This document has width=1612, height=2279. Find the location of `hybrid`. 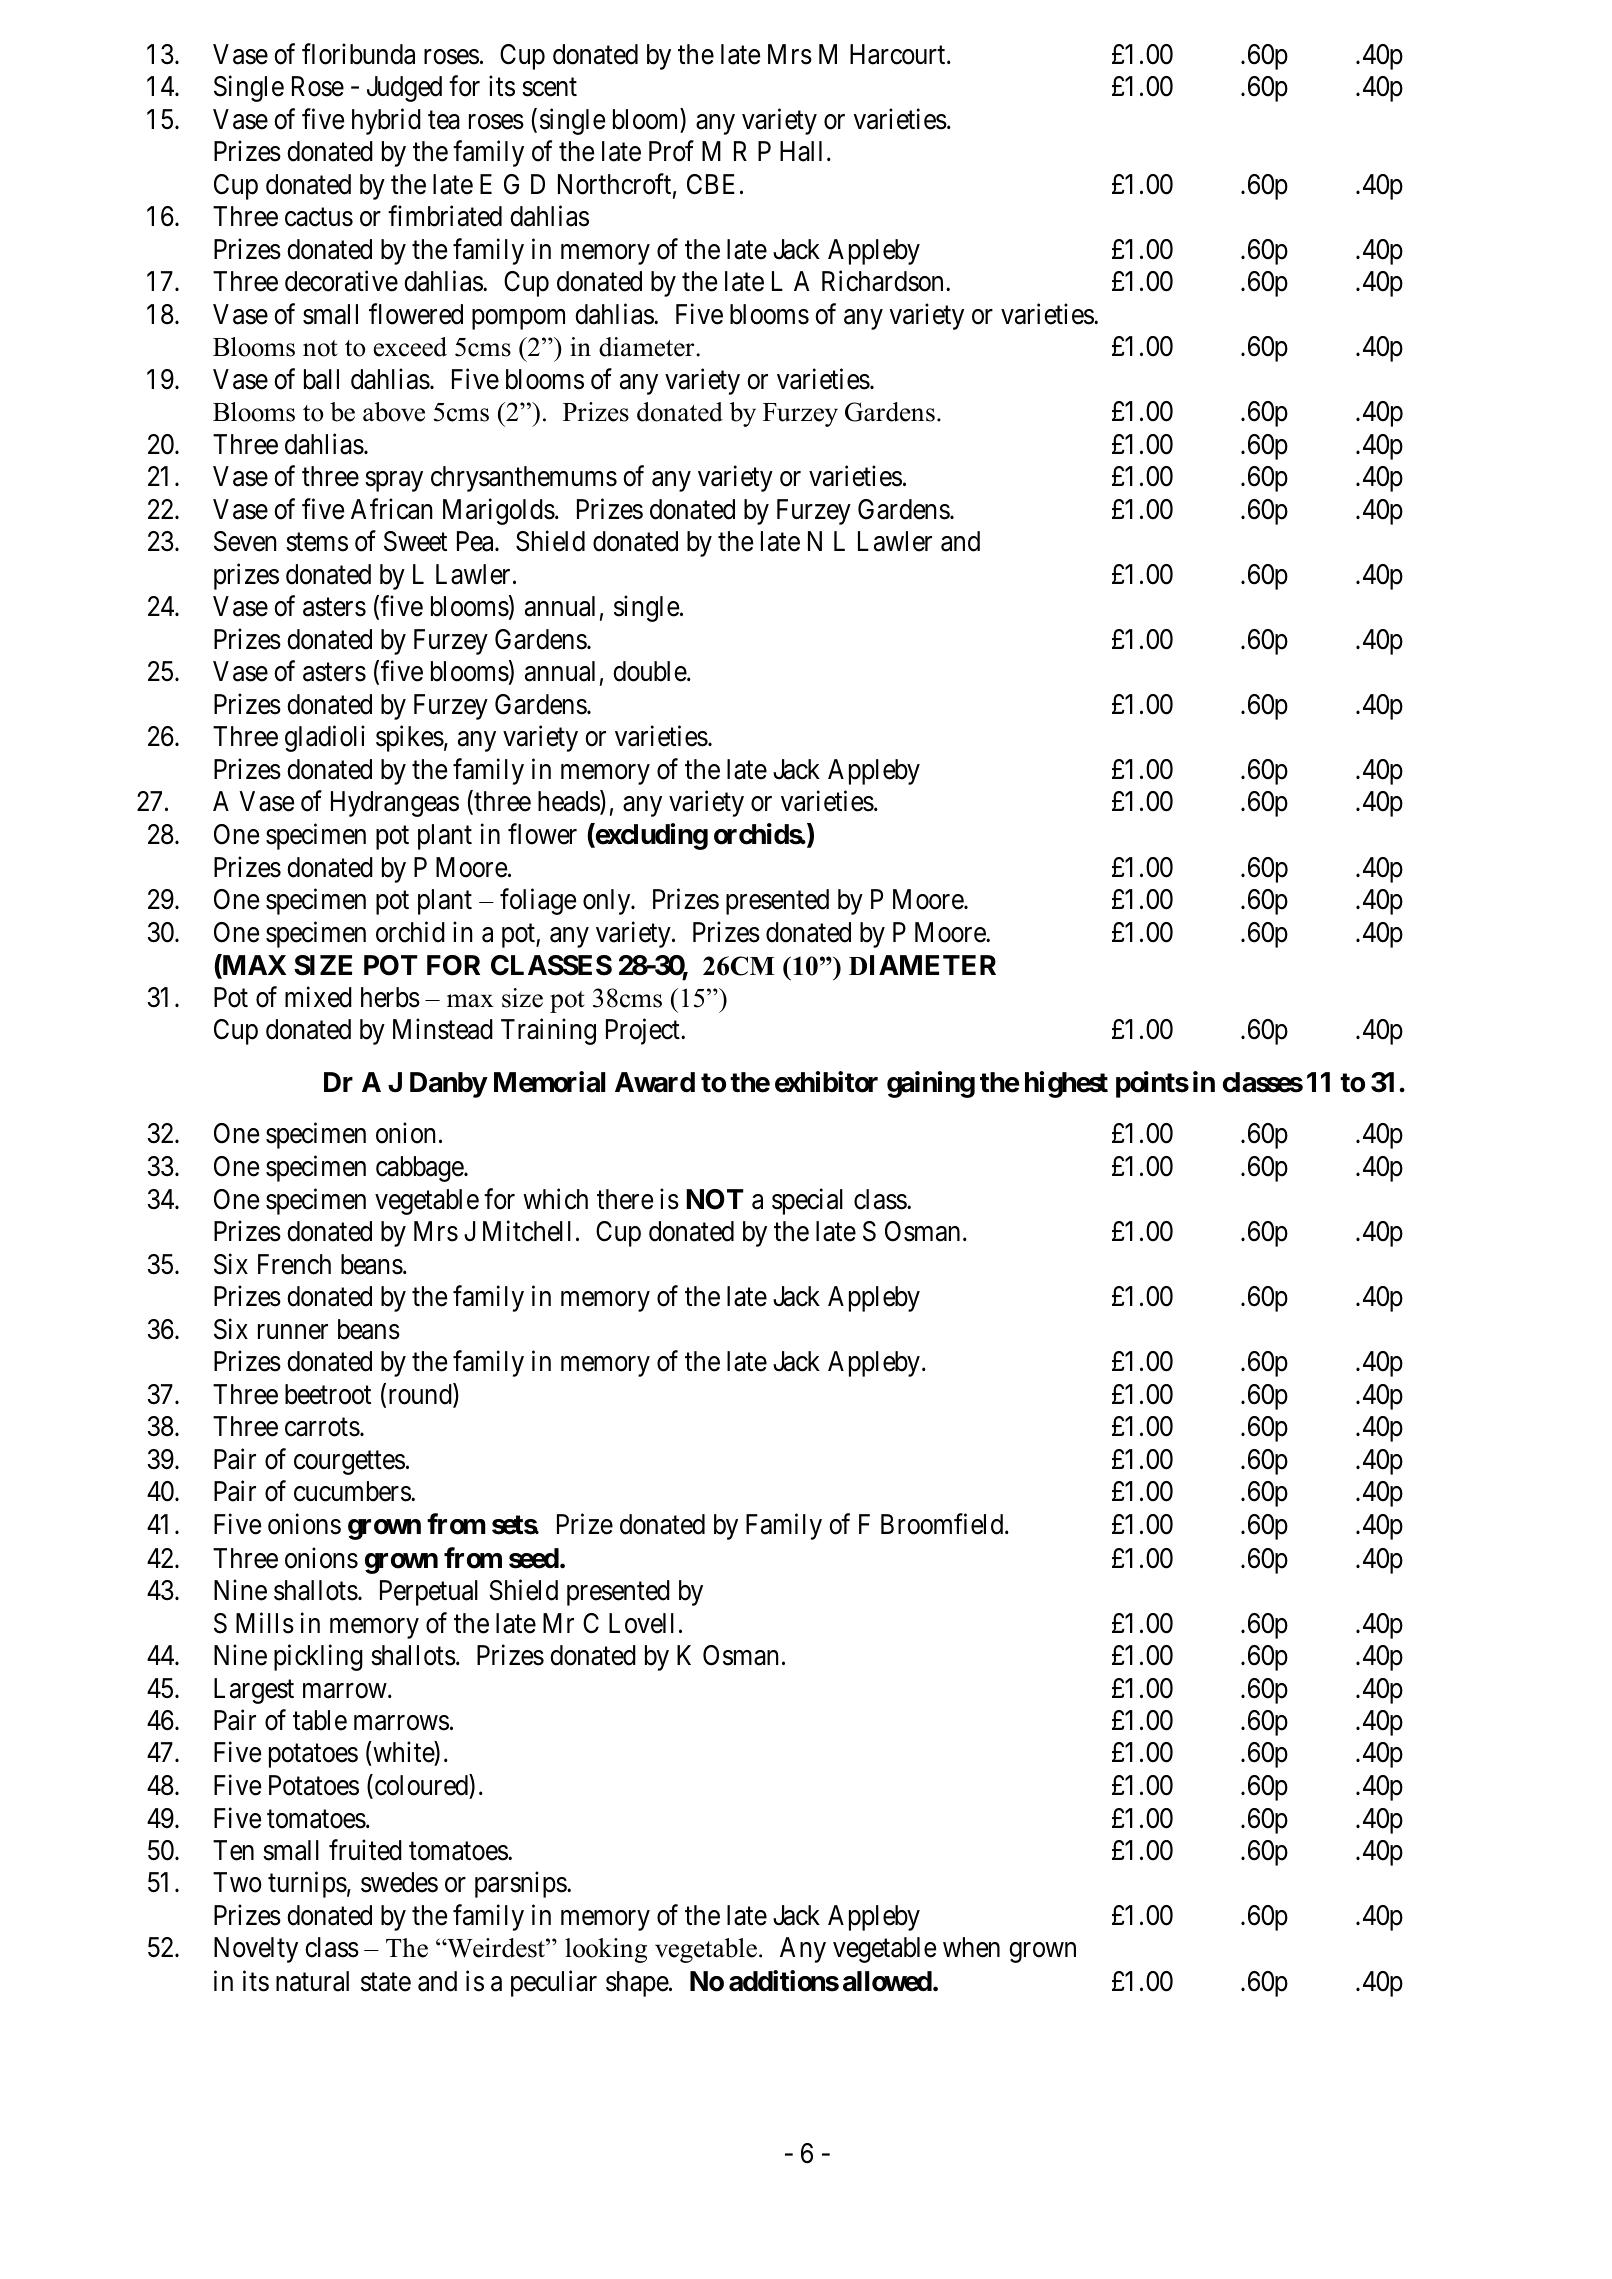

hybrid is located at coordinates (386, 121).
